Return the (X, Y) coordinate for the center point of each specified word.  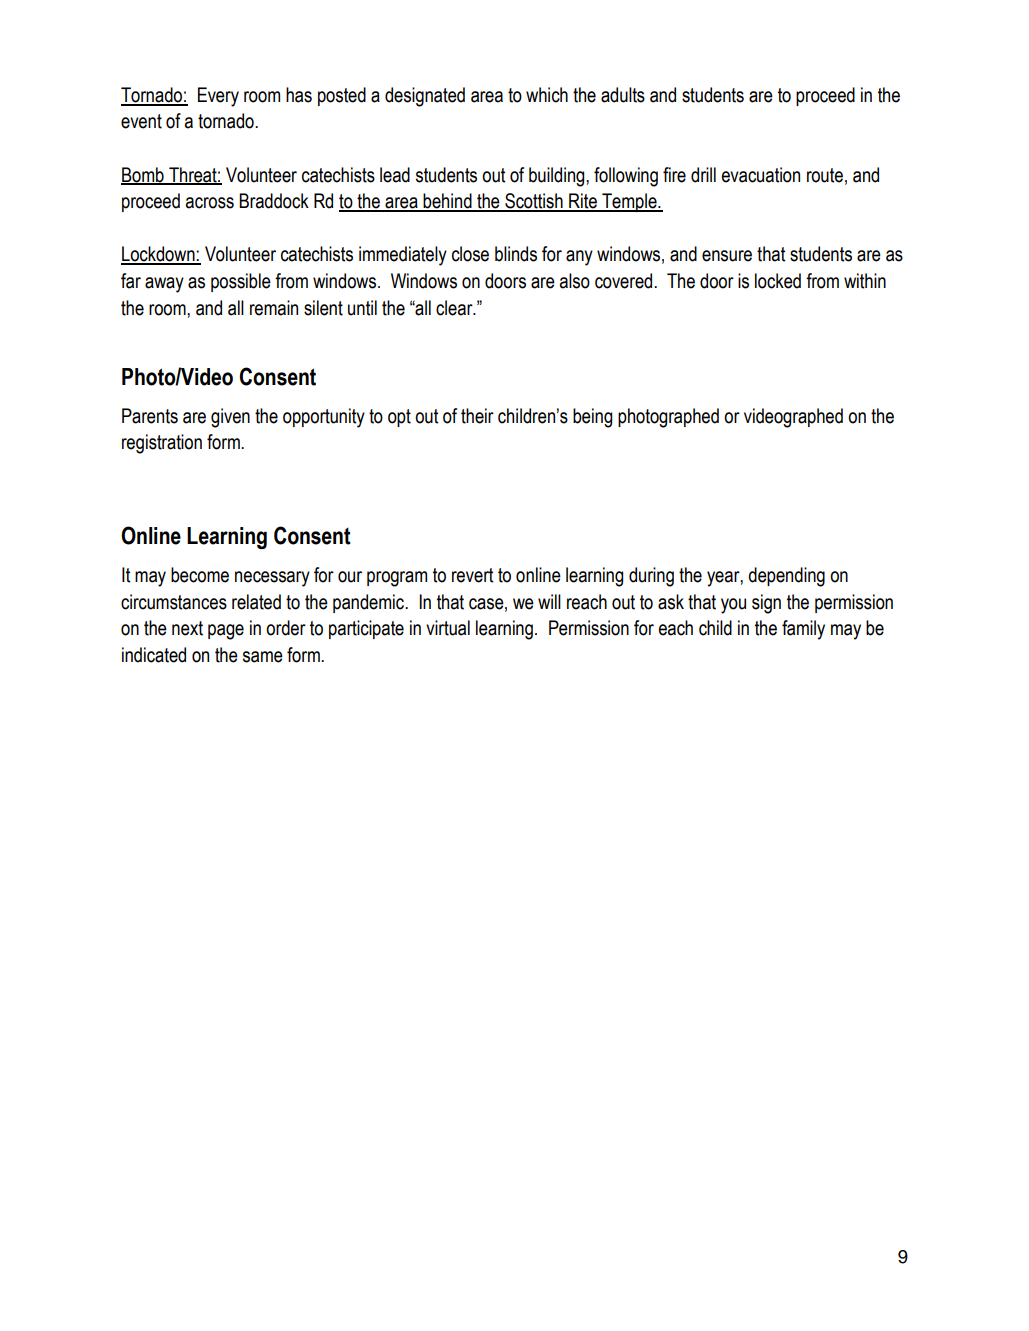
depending (786, 577)
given (230, 418)
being (592, 418)
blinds (516, 254)
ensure (727, 256)
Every (218, 97)
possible (241, 282)
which (547, 95)
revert (472, 575)
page (226, 632)
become (200, 575)
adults (623, 95)
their (477, 416)
